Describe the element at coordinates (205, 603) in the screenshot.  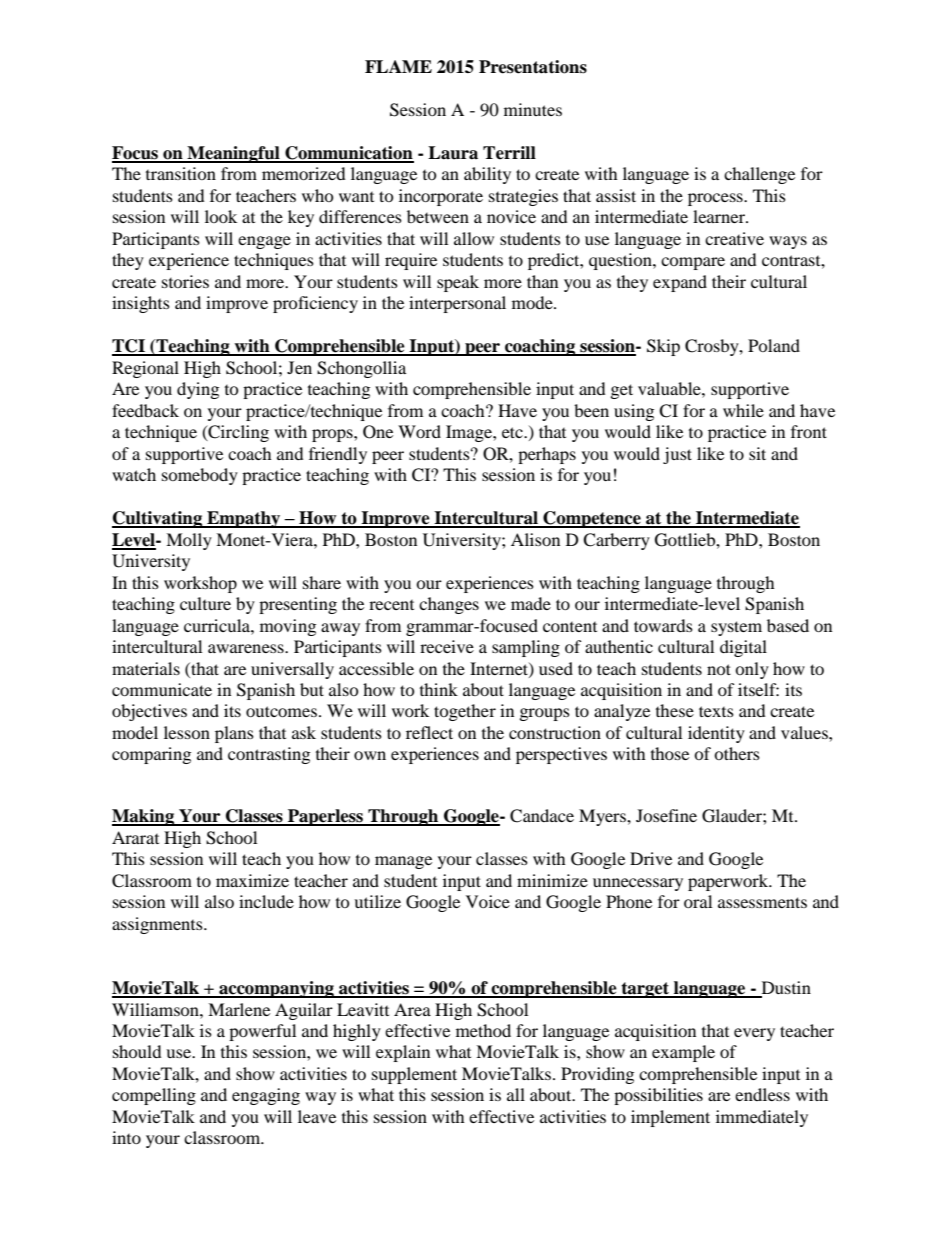
I see `culture` at that location.
